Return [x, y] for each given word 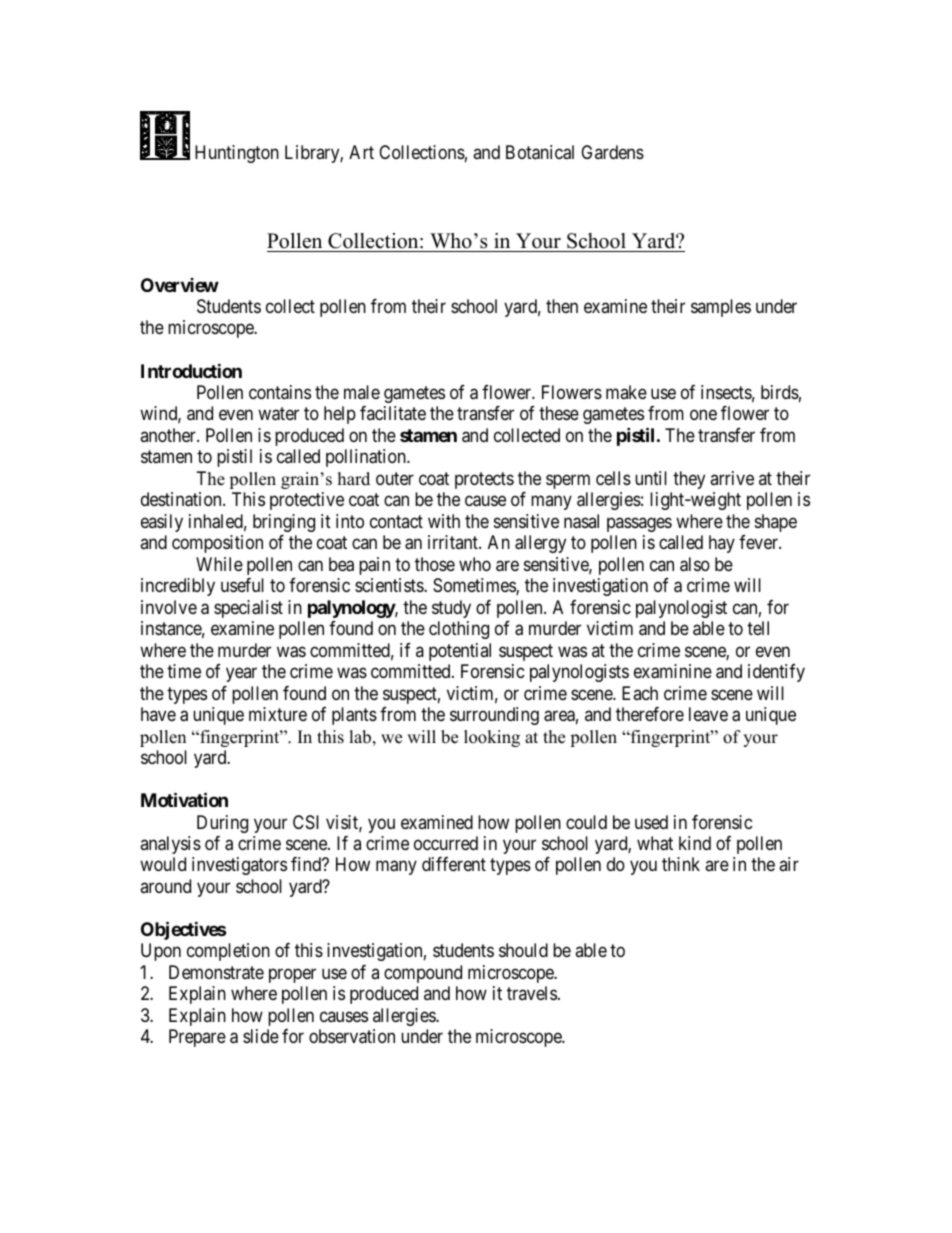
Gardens [612, 152]
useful [242, 585]
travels [532, 993]
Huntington [237, 154]
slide [261, 1036]
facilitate [393, 413]
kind [695, 843]
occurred [446, 843]
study [451, 609]
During [222, 824]
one [703, 415]
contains [280, 392]
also [695, 564]
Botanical [540, 152]
